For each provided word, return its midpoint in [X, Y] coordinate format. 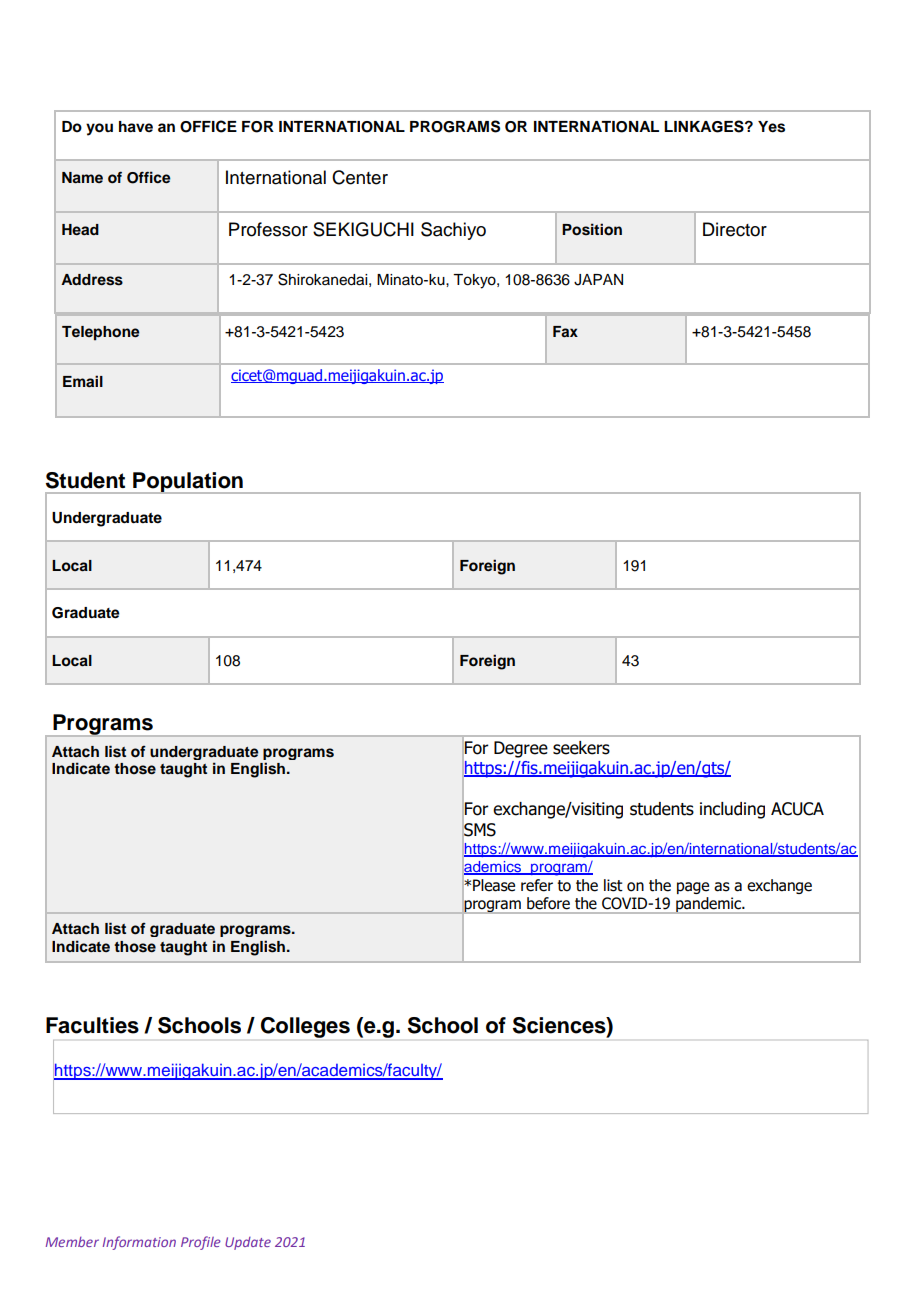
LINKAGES [705, 126]
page [693, 888]
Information [139, 1243]
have [136, 127]
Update [248, 1243]
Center [360, 177]
